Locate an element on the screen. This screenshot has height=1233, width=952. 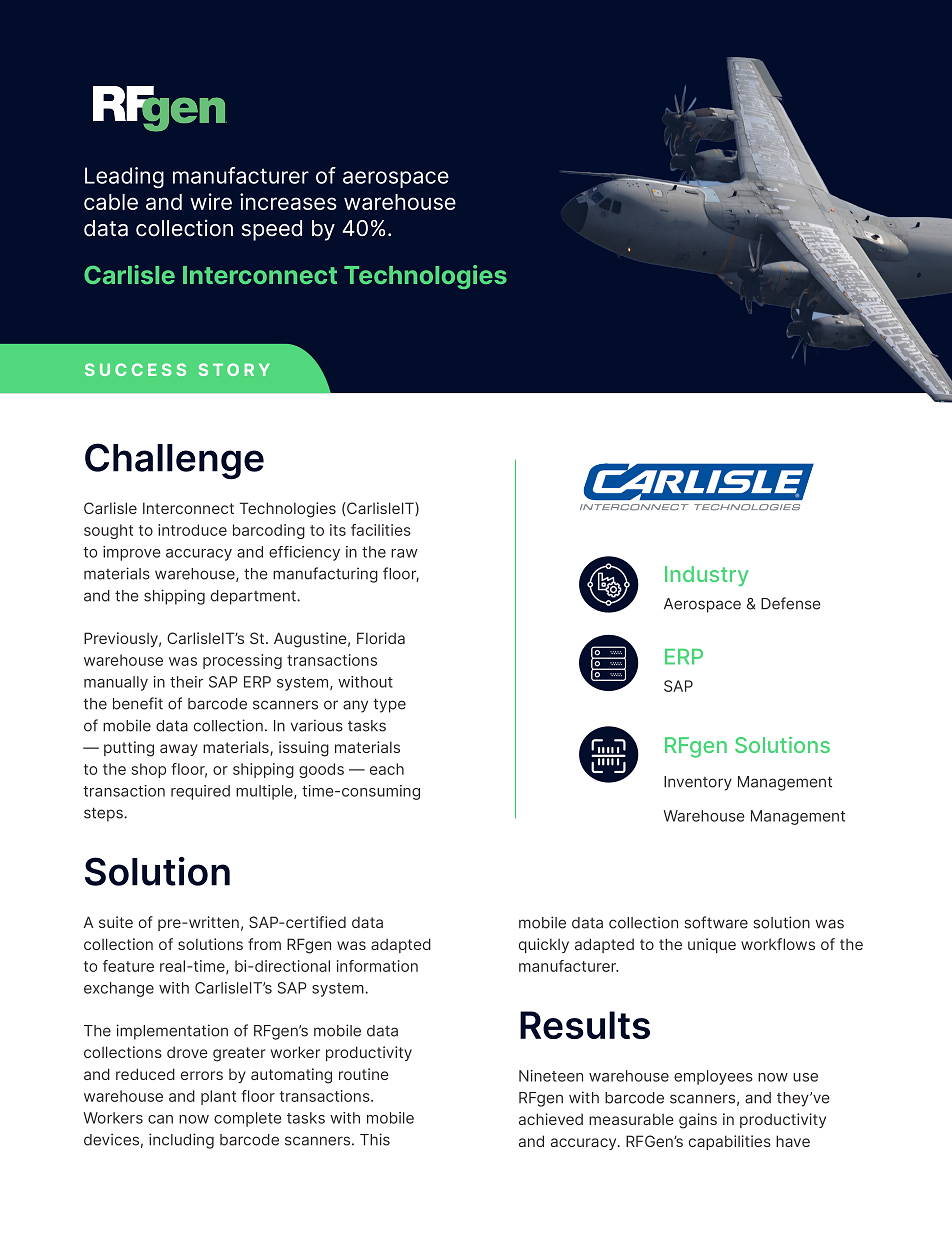
speed is located at coordinates (271, 230).
